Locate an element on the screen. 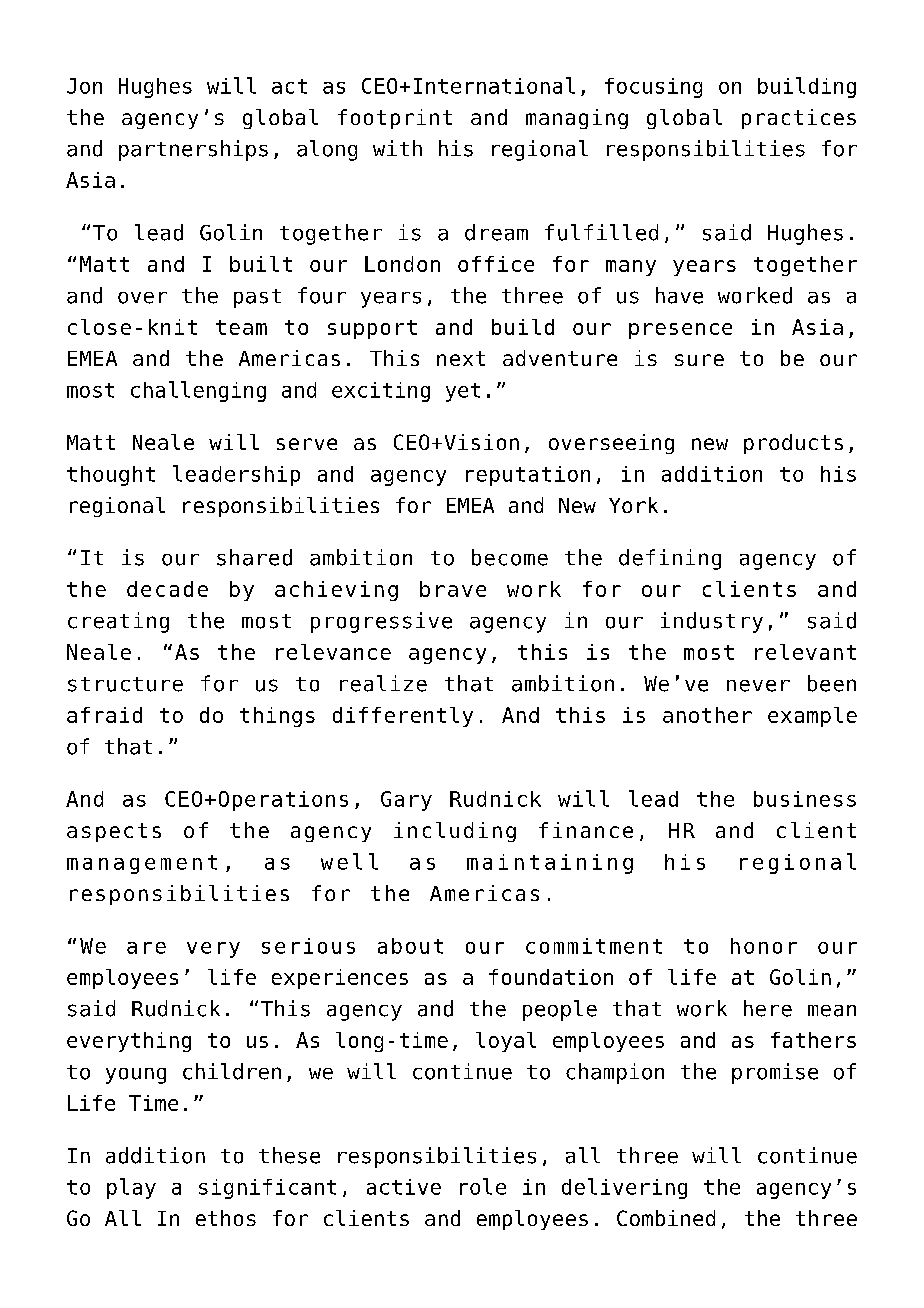 This screenshot has width=924, height=1308. practices is located at coordinates (799, 119).
